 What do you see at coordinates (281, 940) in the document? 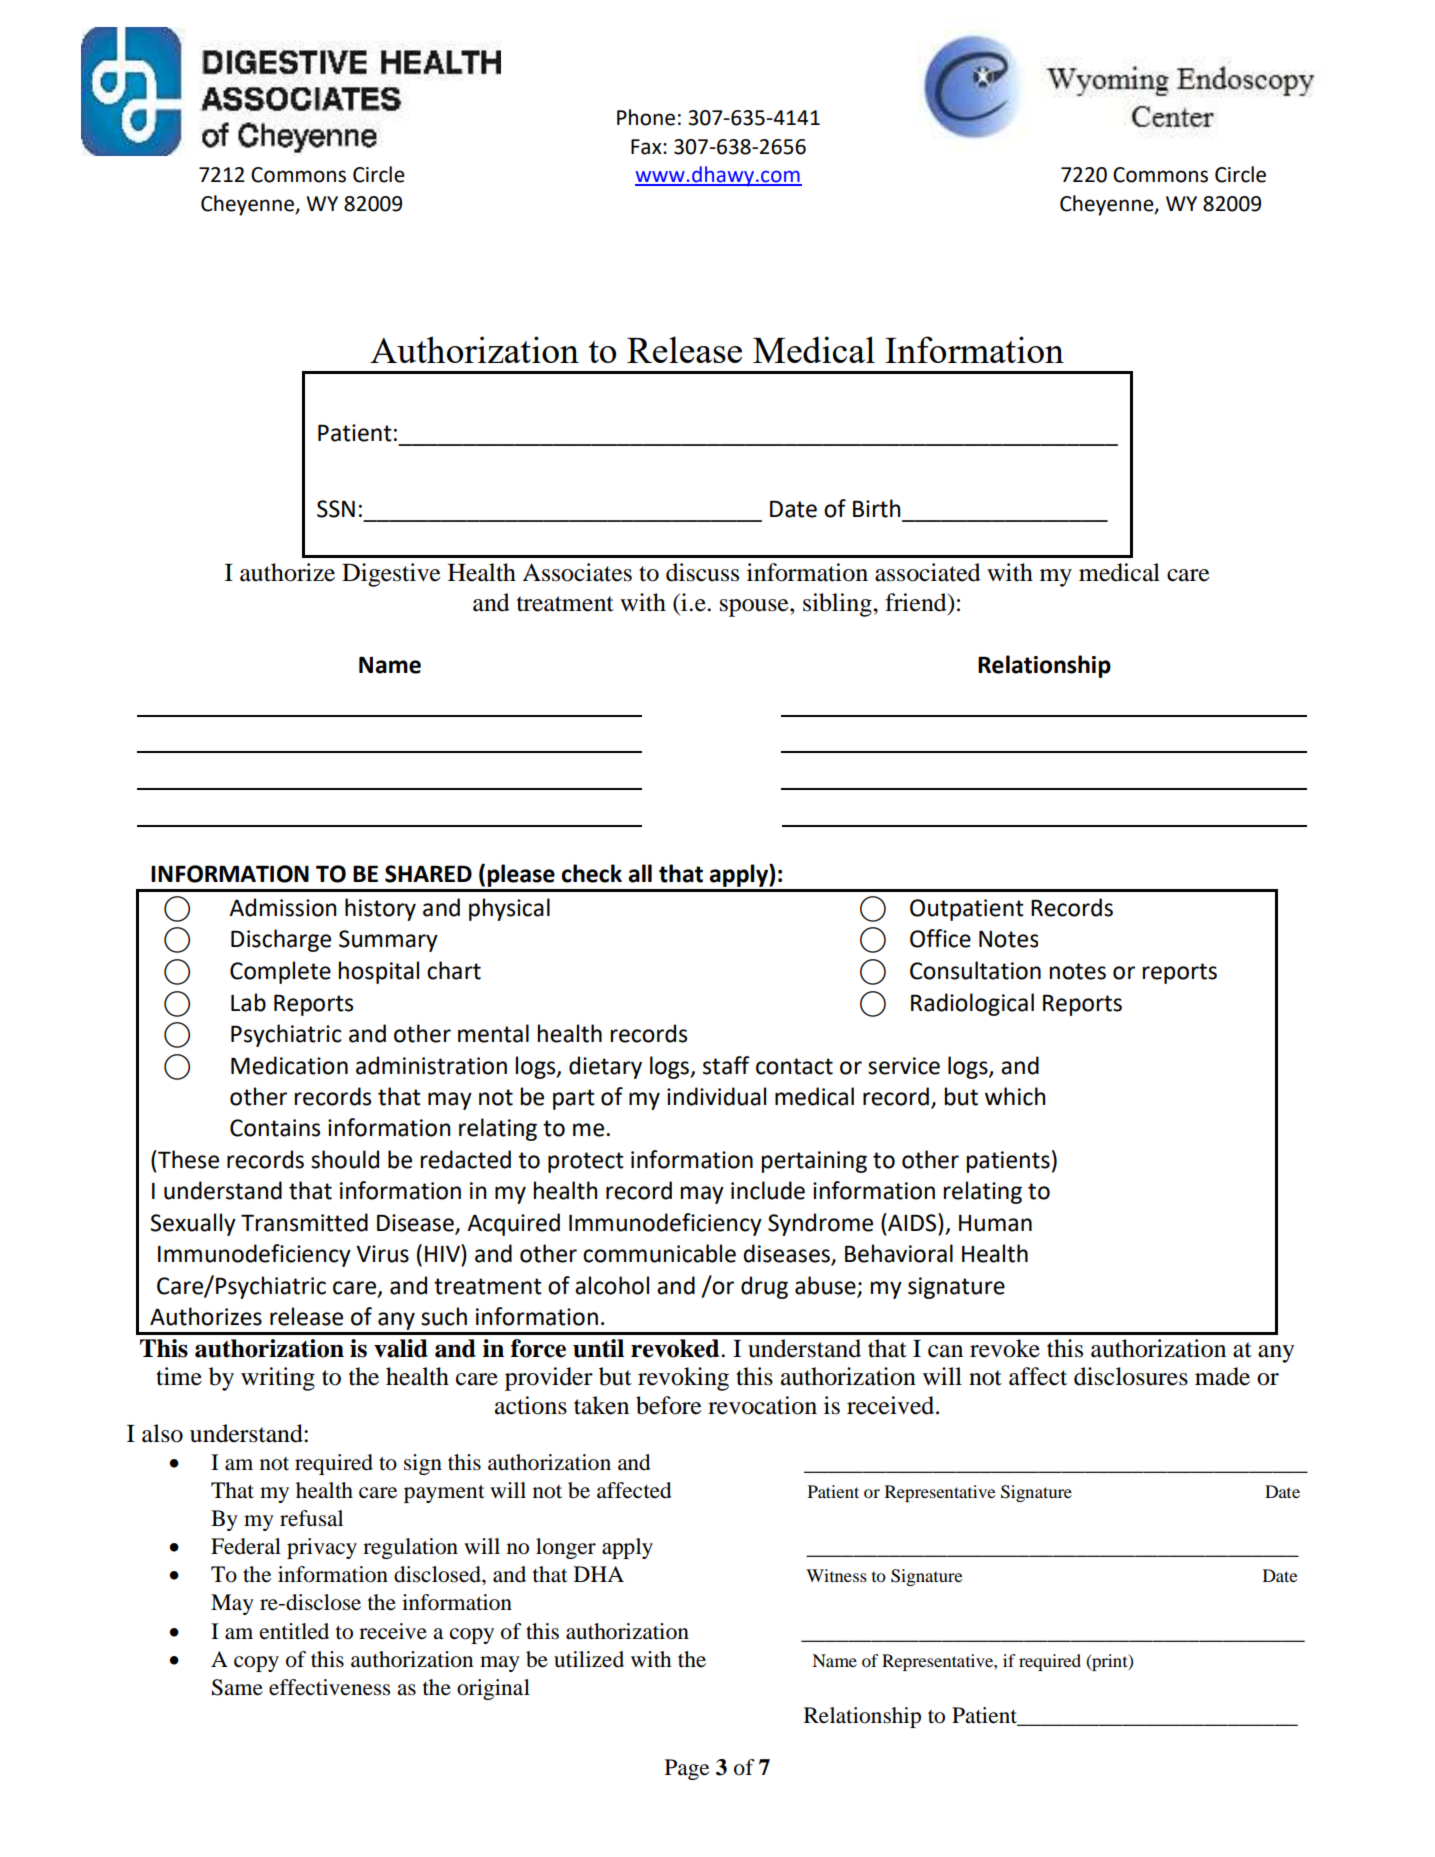
I see `Discharge` at bounding box center [281, 940].
